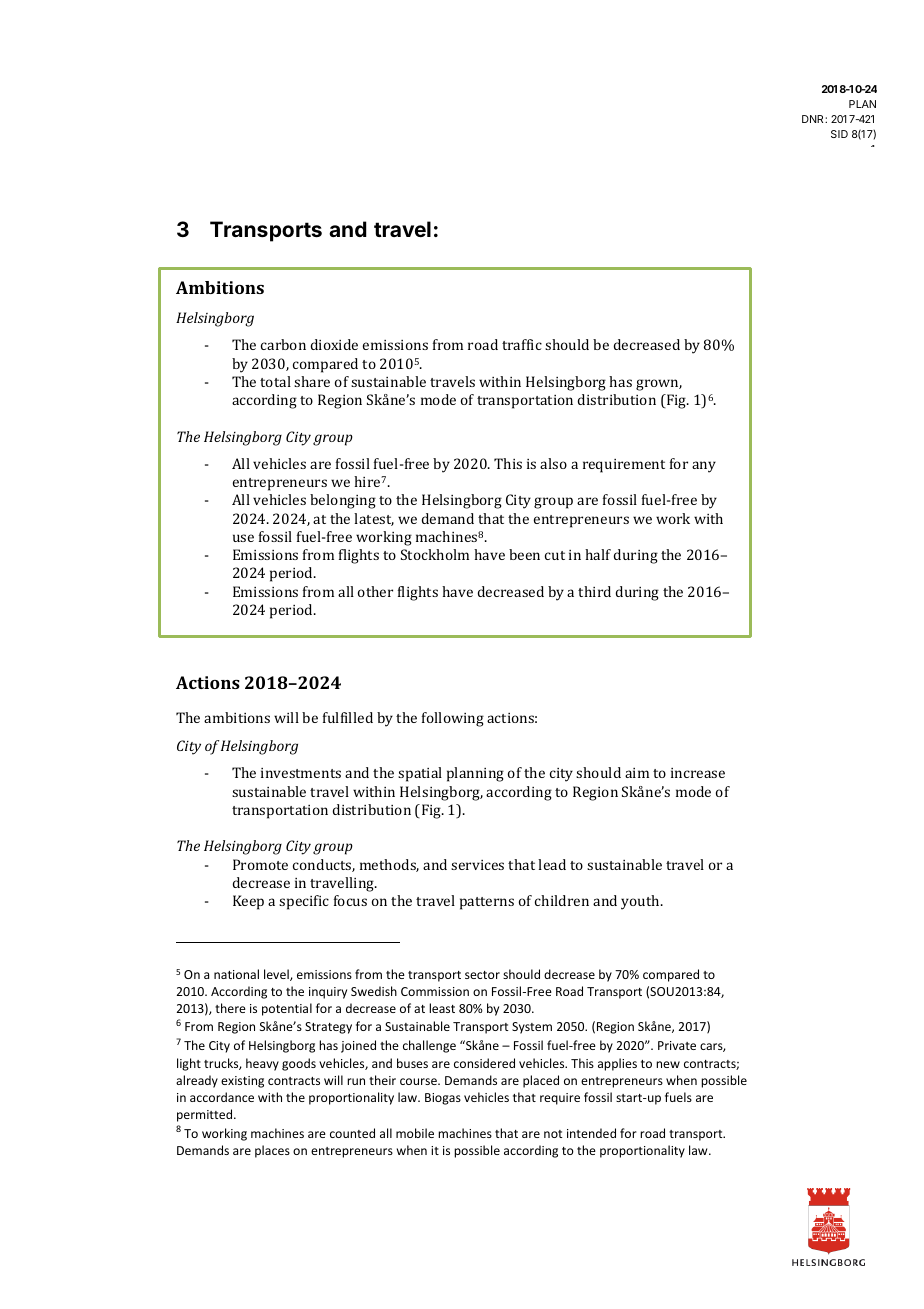  I want to click on any, so click(704, 467).
